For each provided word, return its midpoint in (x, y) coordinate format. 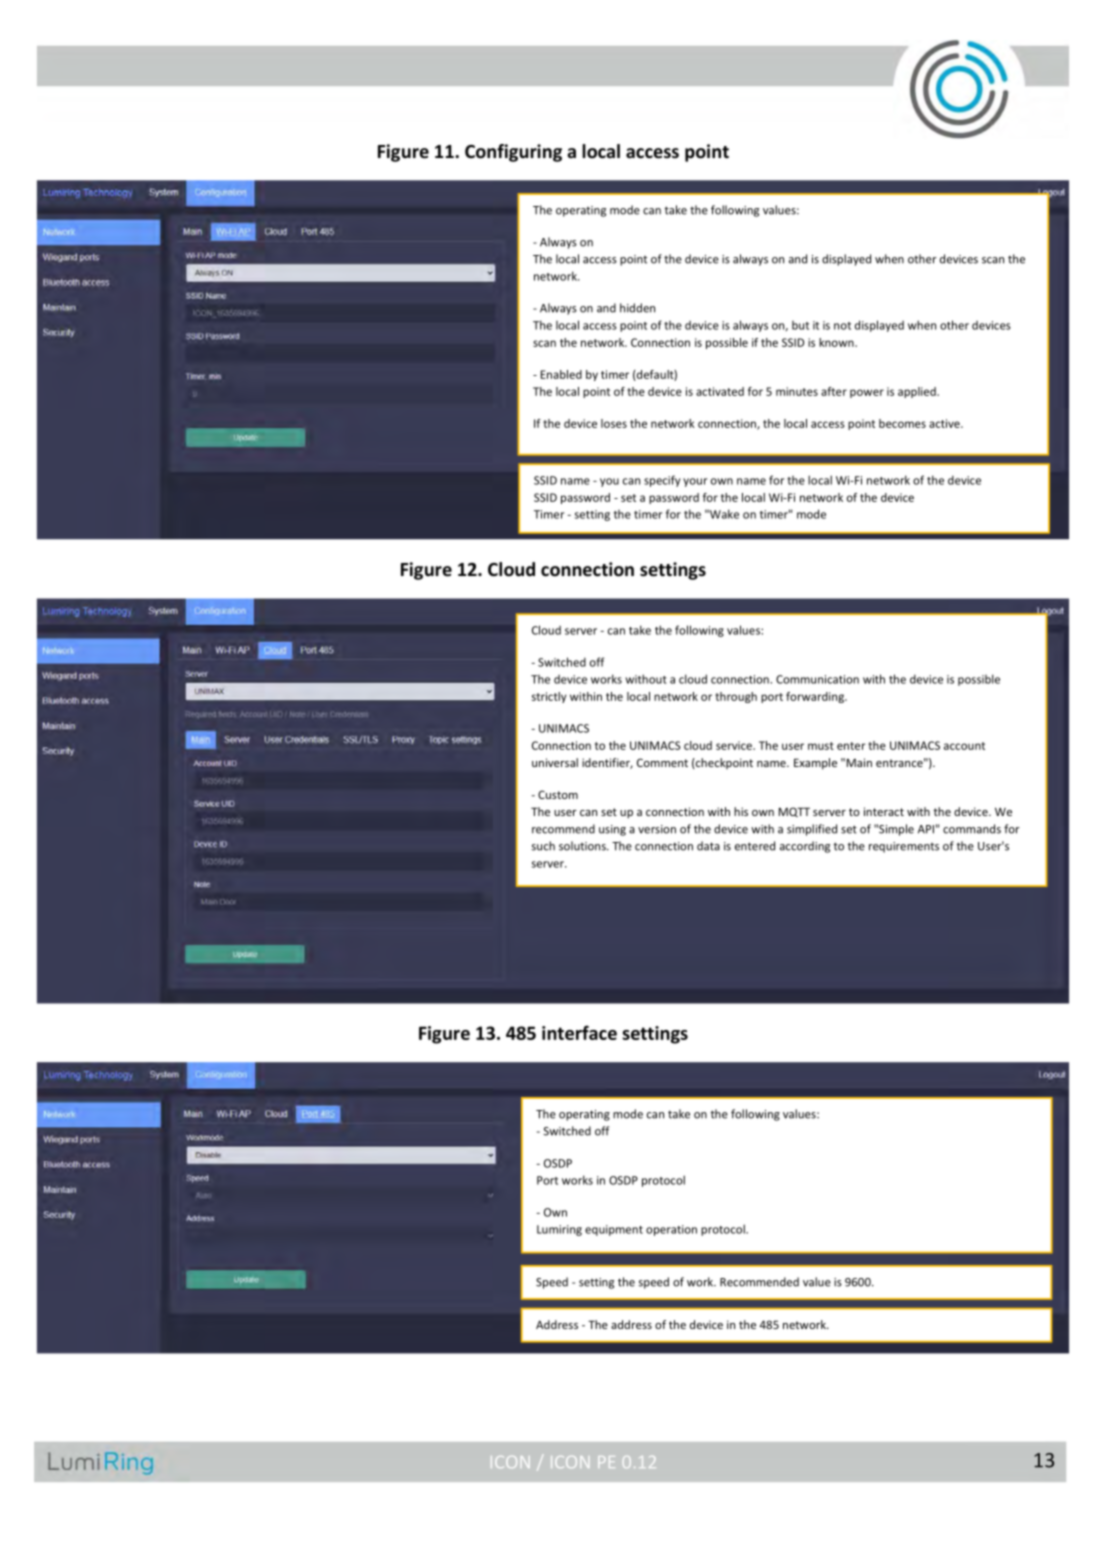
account (964, 746)
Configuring (513, 153)
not (842, 326)
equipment (614, 1230)
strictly (549, 697)
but (800, 325)
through (736, 697)
